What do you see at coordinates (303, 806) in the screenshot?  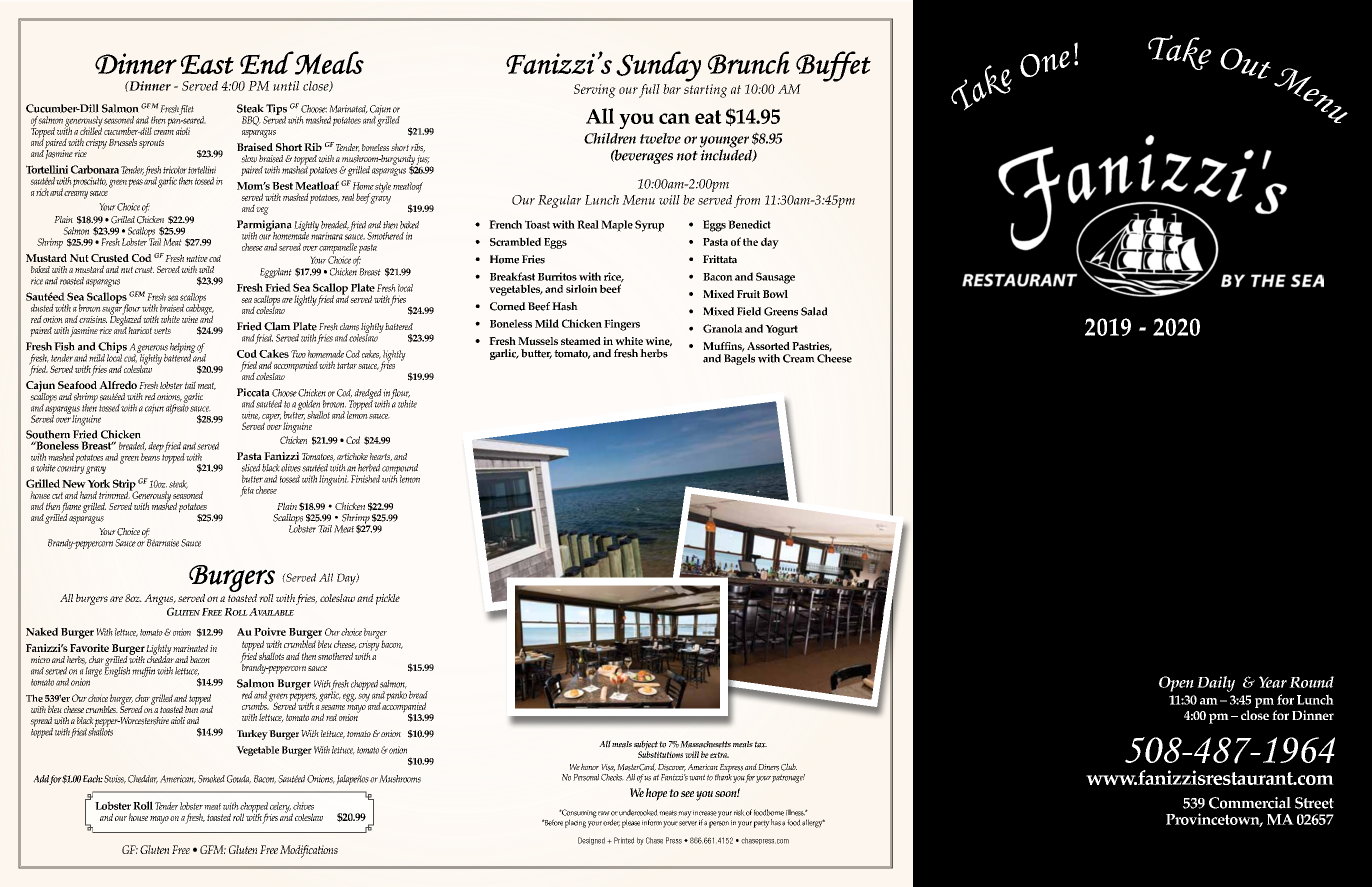 I see `chives` at bounding box center [303, 806].
